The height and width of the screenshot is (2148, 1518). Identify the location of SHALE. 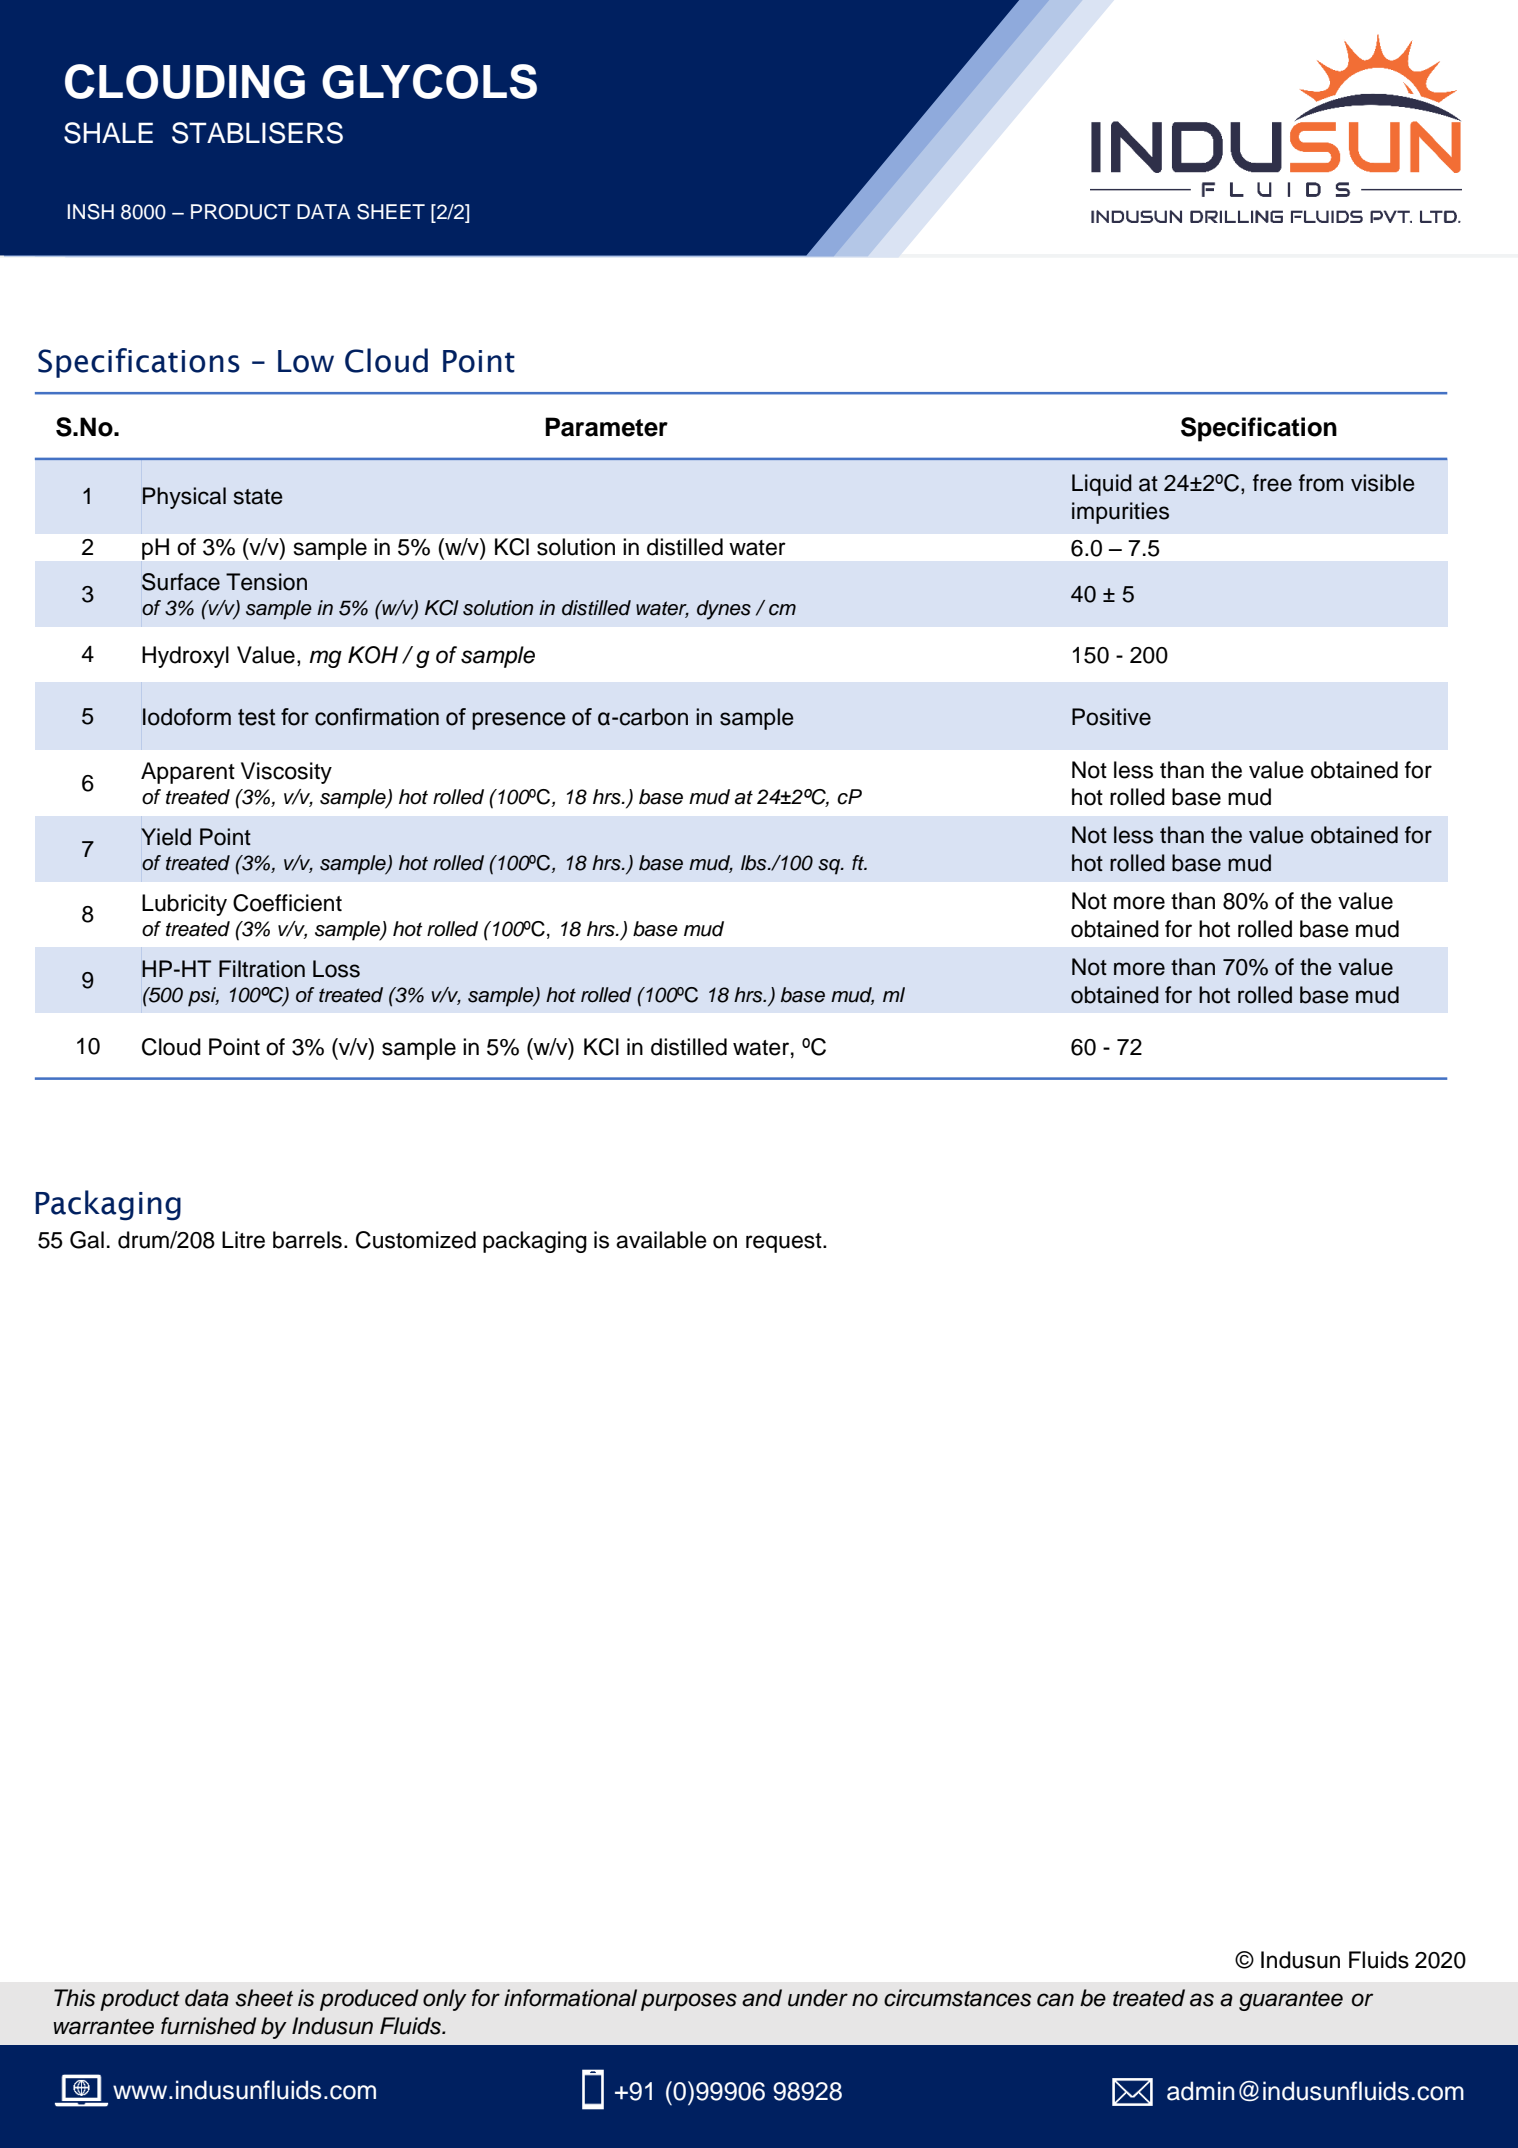
(108, 133).
